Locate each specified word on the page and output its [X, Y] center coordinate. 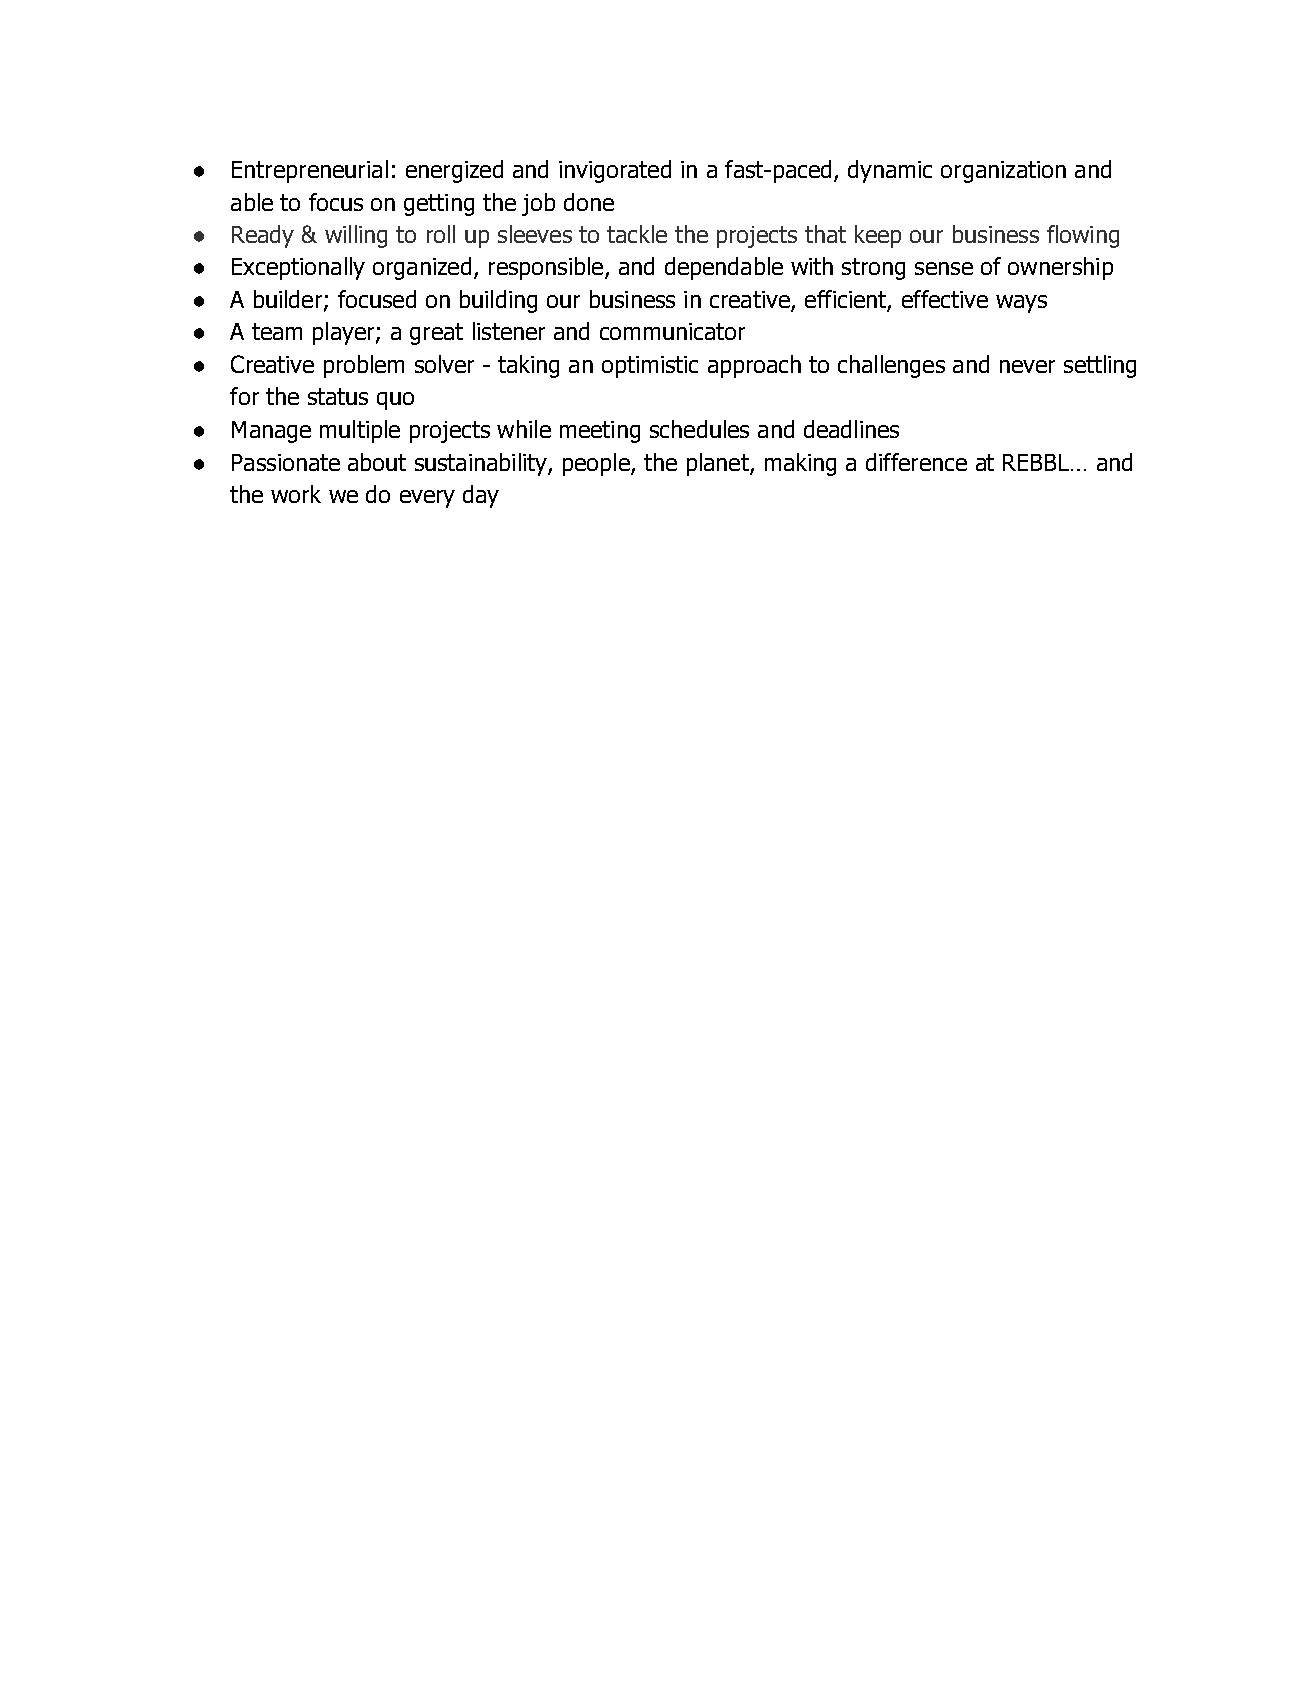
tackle [637, 234]
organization [1003, 172]
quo [395, 401]
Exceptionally [298, 268]
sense [944, 268]
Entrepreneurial [310, 171]
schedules [699, 429]
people [597, 464]
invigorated [615, 171]
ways [1021, 304]
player [345, 333]
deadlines [851, 429]
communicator [672, 331]
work [296, 494]
